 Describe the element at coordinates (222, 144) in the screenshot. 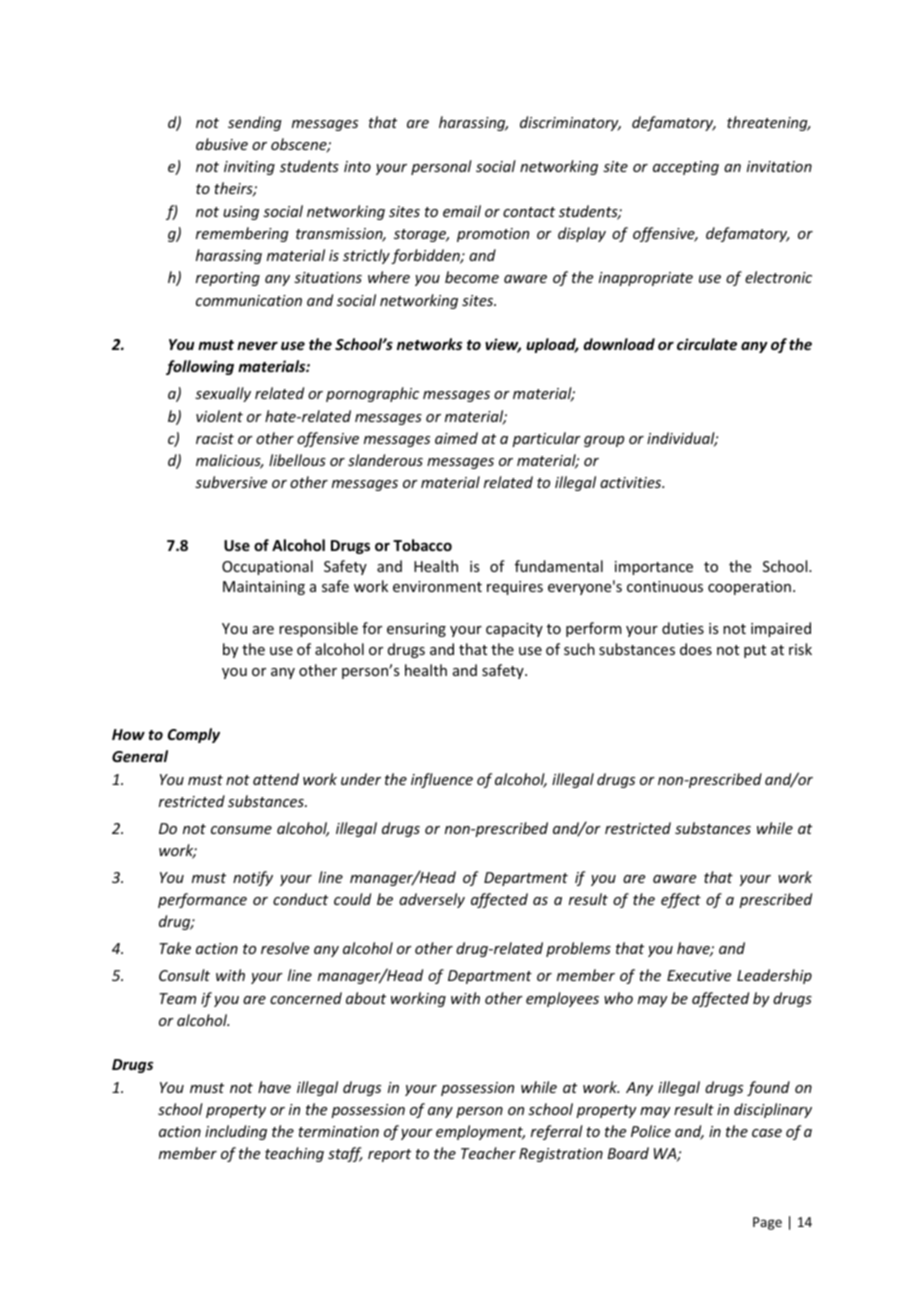

I see `abusive` at that location.
